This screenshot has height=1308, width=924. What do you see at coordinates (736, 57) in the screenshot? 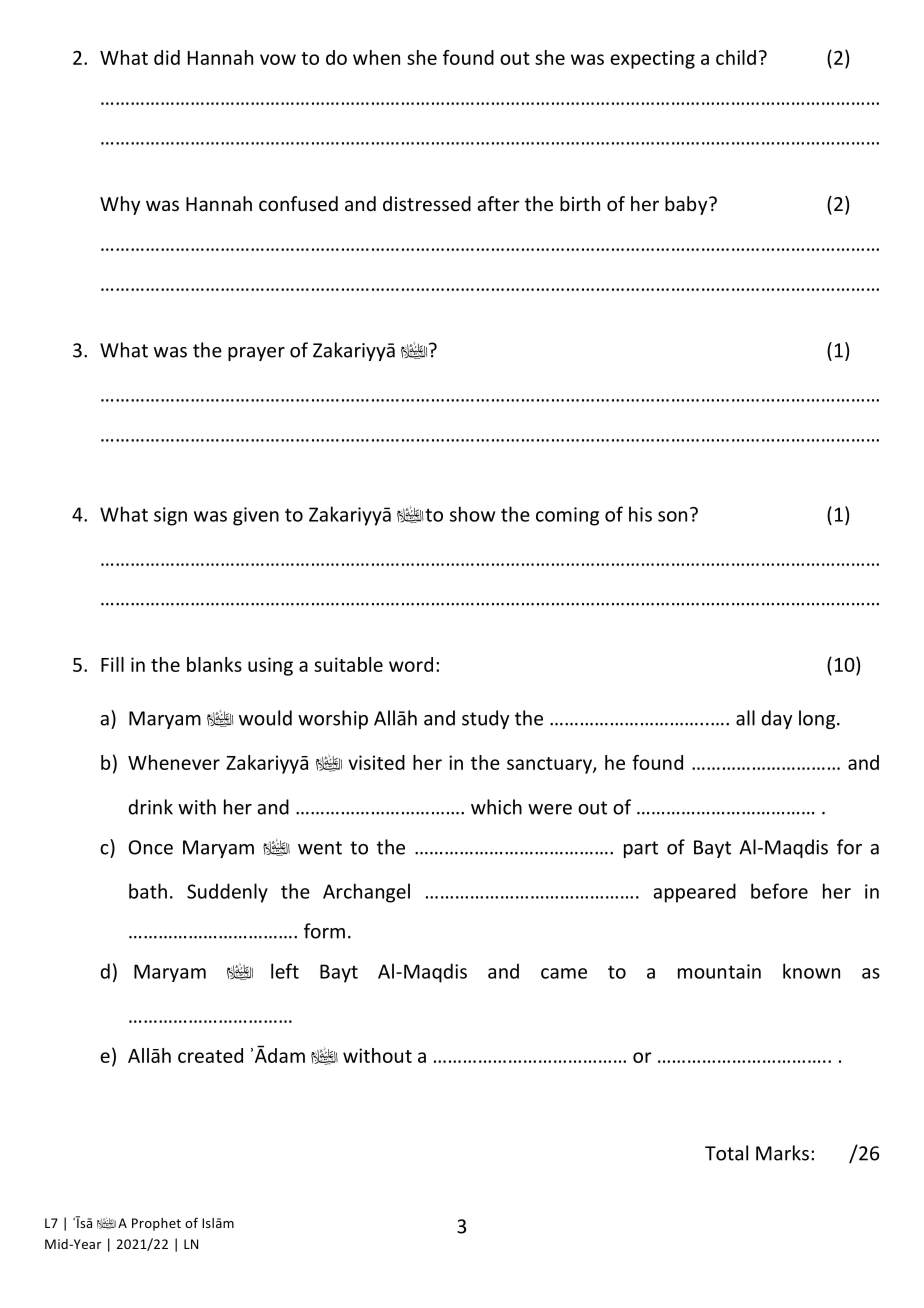
I see `child` at bounding box center [736, 57].
